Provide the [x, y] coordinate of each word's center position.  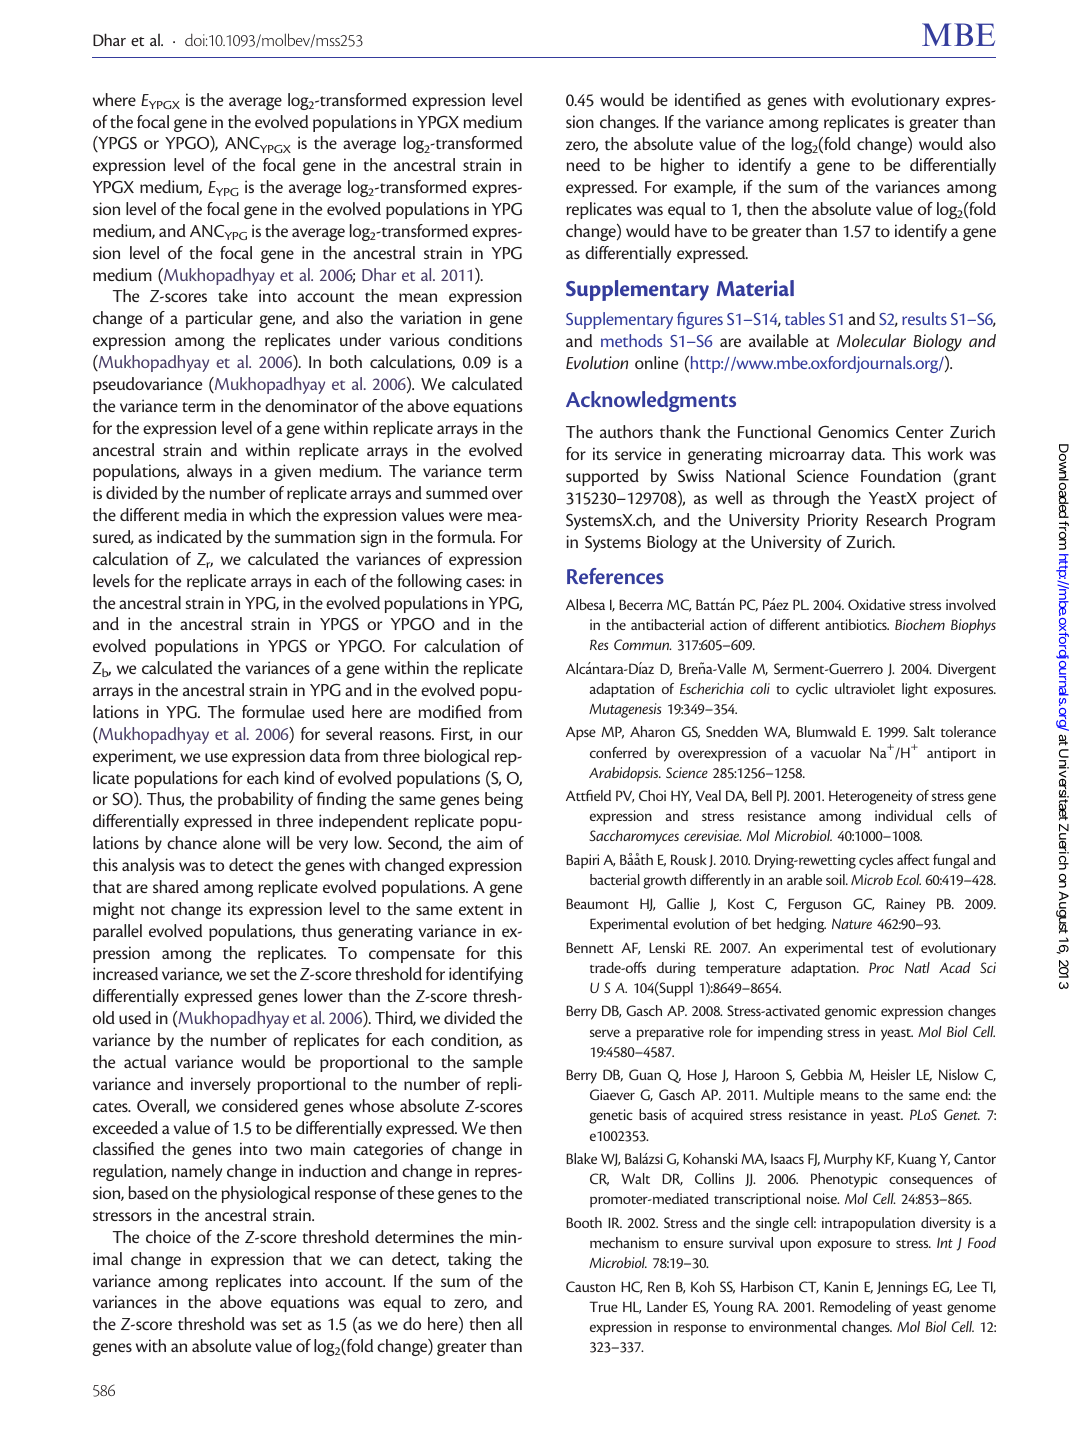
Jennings [902, 1288]
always [209, 472]
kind [300, 777]
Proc [881, 967]
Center [919, 432]
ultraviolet [865, 688]
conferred [618, 752]
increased [125, 973]
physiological [265, 1194]
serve [605, 1033]
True [603, 1306]
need [583, 164]
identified [708, 99]
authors [626, 431]
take [233, 295]
